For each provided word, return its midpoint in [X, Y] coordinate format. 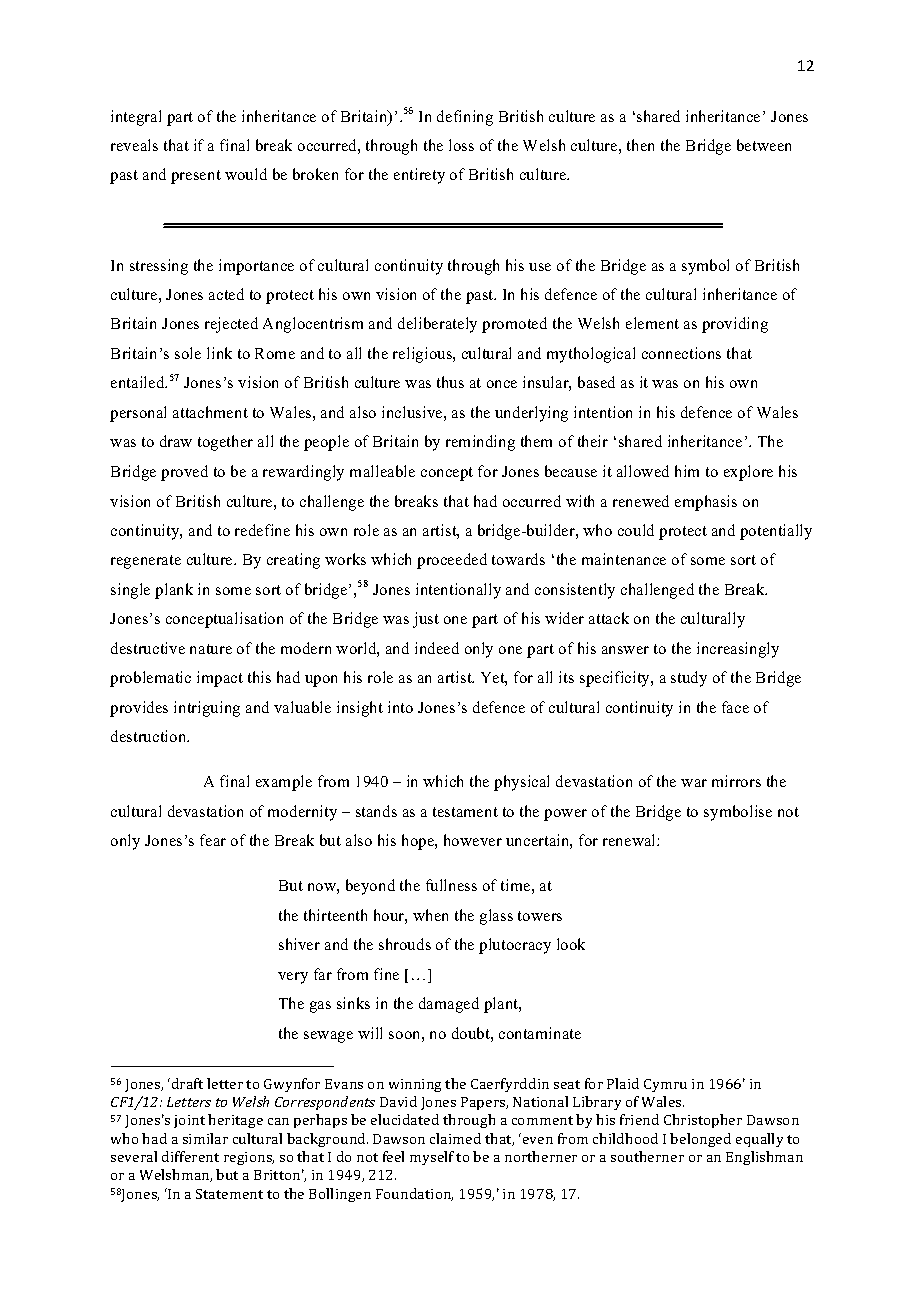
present [196, 177]
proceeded [452, 561]
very [293, 978]
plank [174, 591]
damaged [449, 1005]
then [640, 145]
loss [461, 145]
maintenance [624, 559]
